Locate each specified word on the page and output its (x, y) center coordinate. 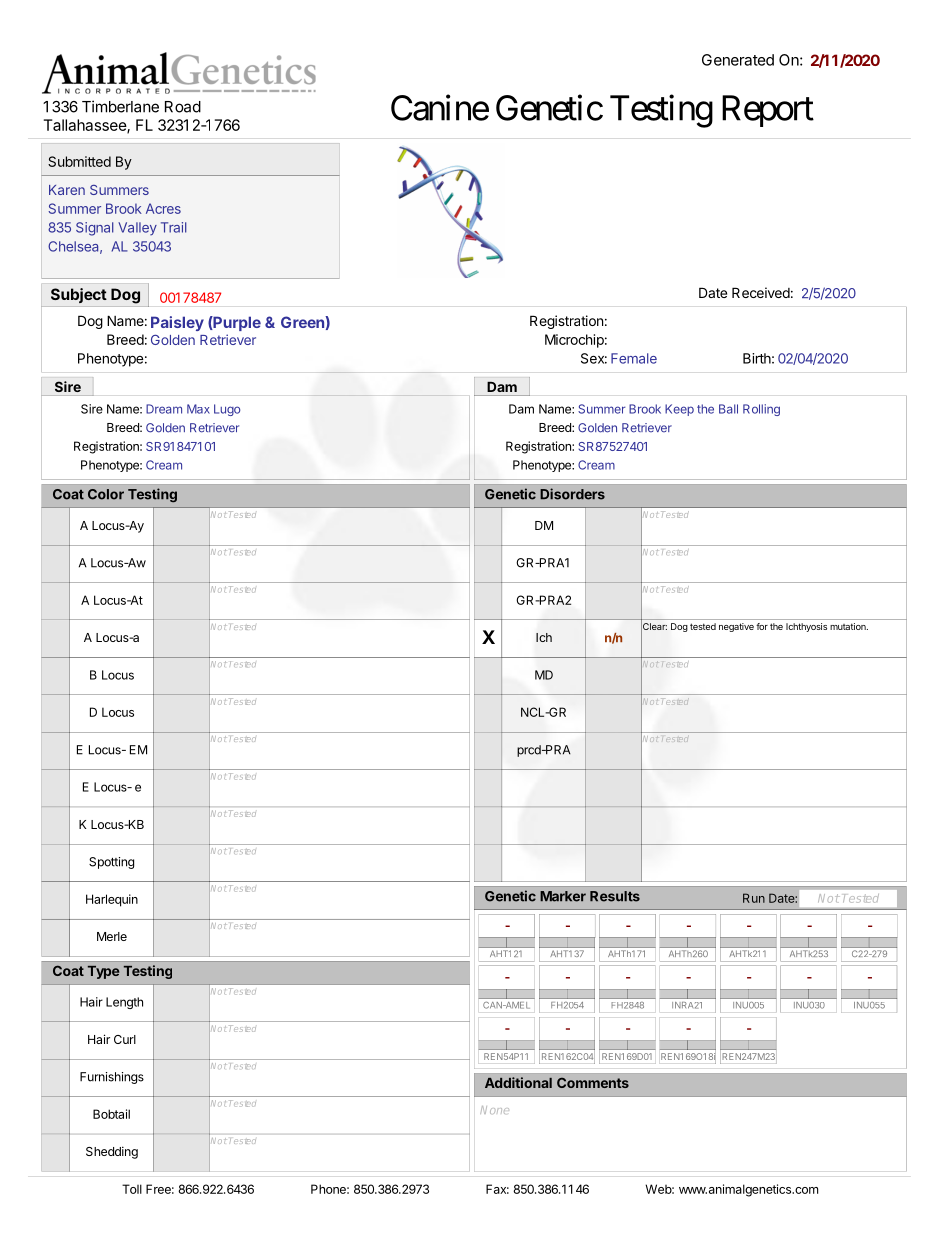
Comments (593, 1083)
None (494, 1110)
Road (183, 107)
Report (768, 111)
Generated (738, 60)
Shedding (112, 1152)
